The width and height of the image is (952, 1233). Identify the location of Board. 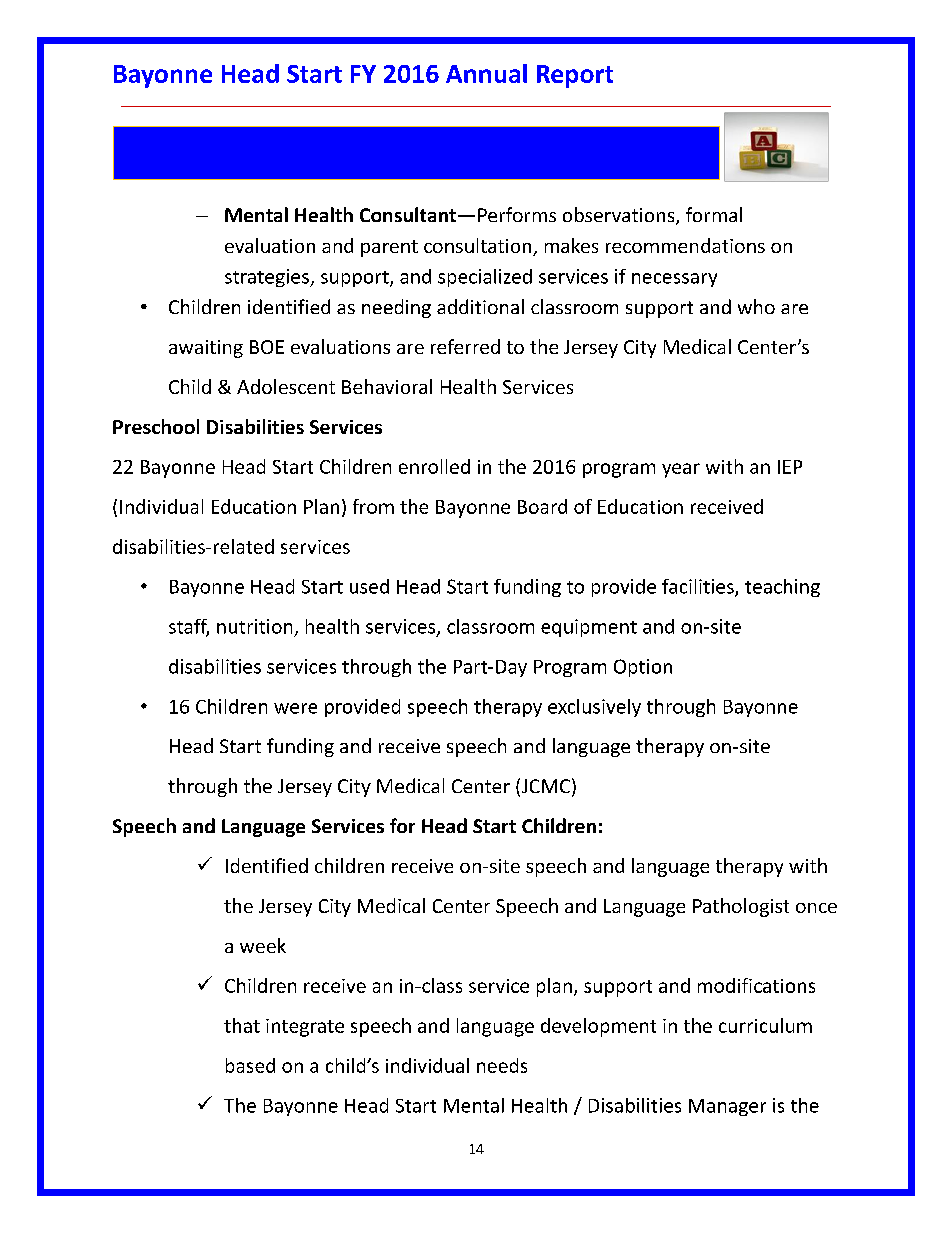
(542, 506).
